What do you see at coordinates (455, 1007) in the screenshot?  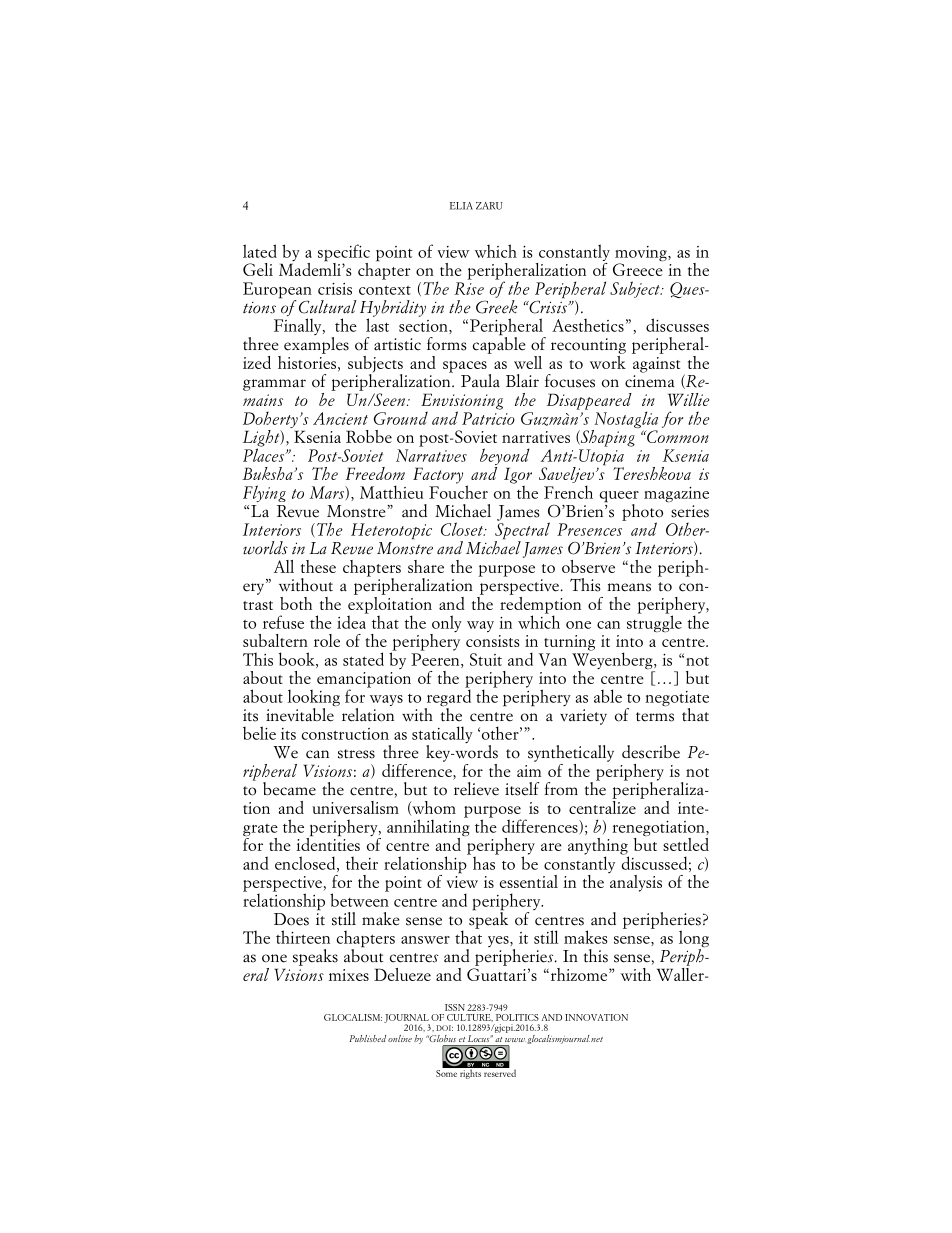 I see `ISSN` at bounding box center [455, 1007].
